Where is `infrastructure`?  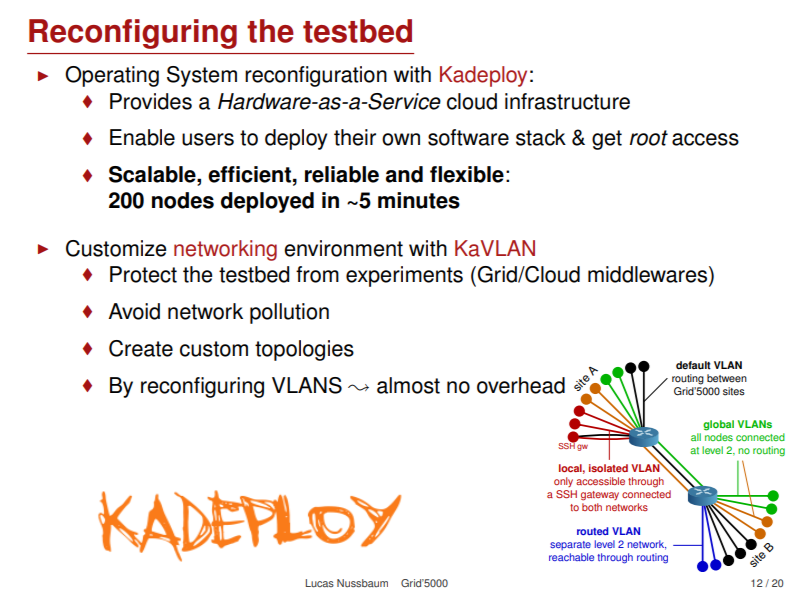
infrastructure is located at coordinates (567, 101).
